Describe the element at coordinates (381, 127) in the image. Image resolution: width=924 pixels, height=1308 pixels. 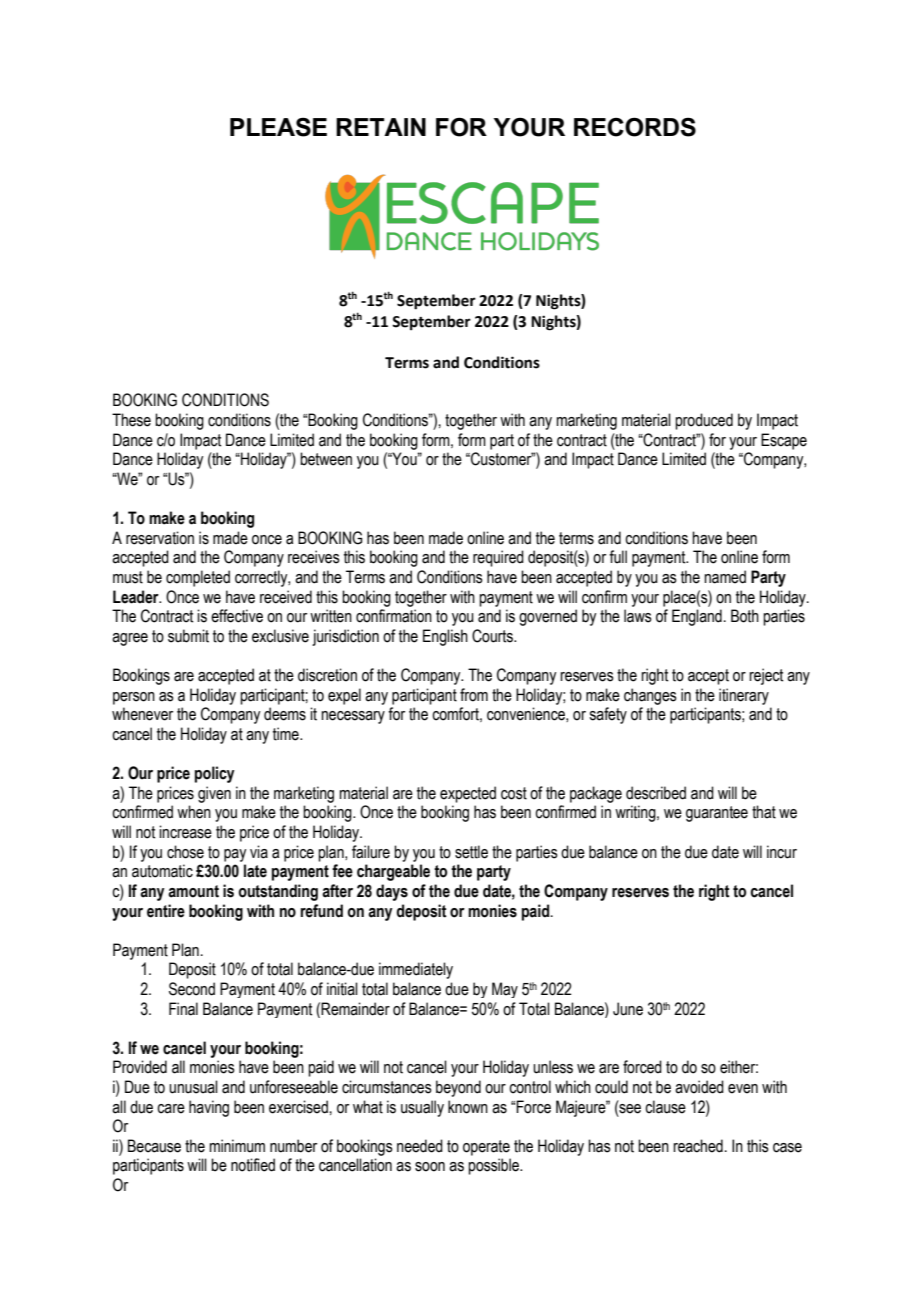
I see `RETAIN` at that location.
